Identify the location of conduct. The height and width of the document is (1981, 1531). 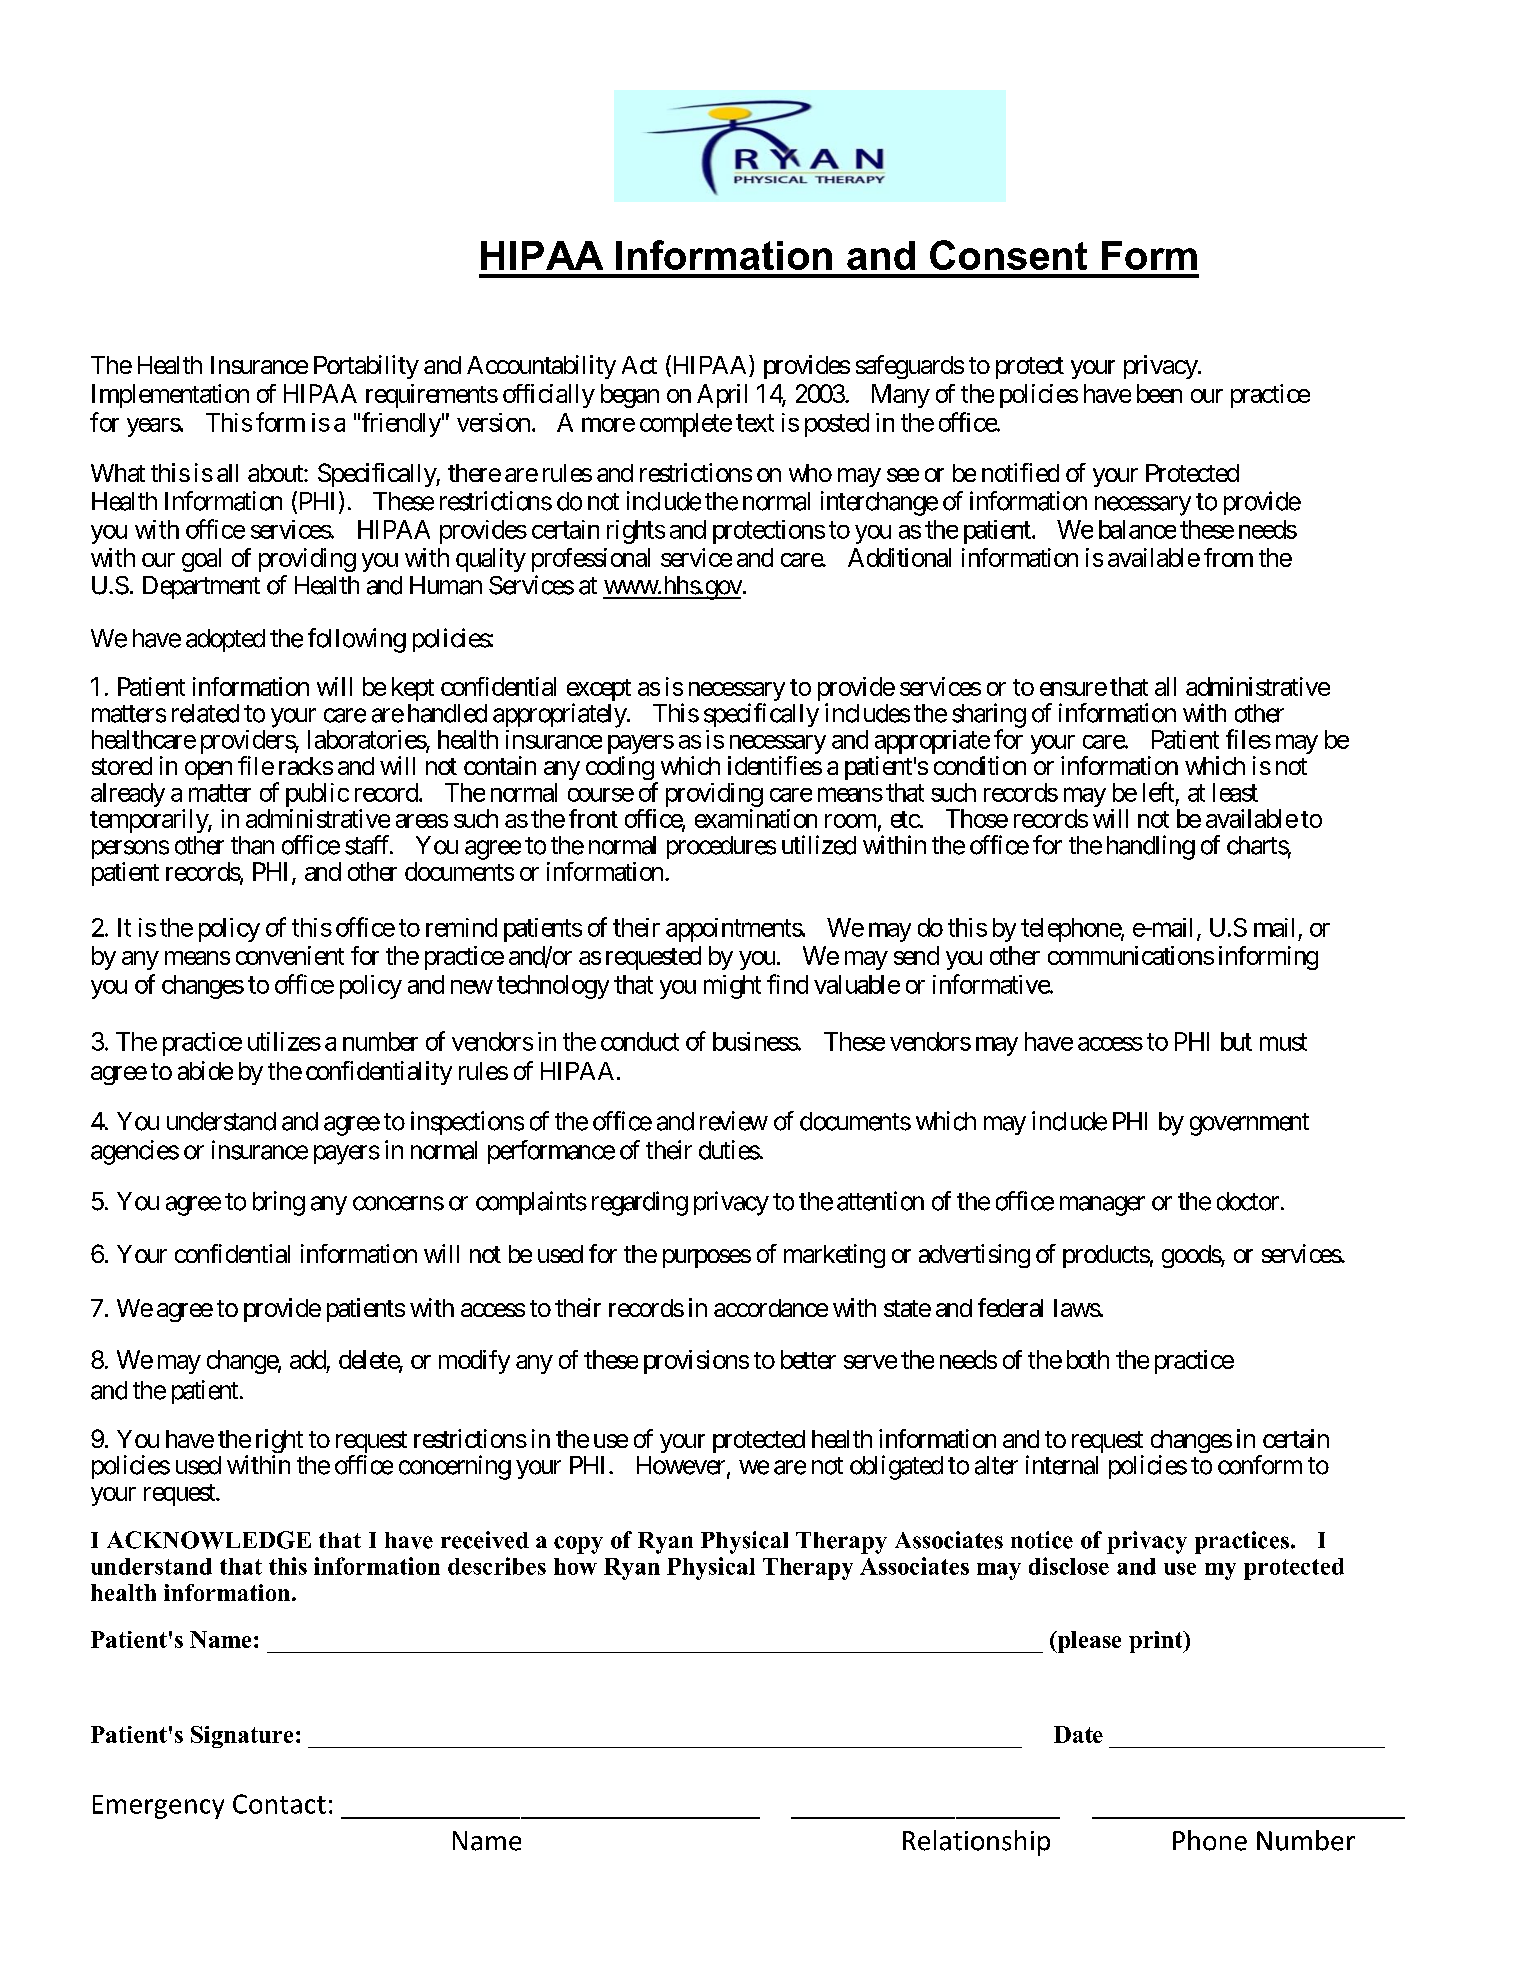
(640, 1041).
